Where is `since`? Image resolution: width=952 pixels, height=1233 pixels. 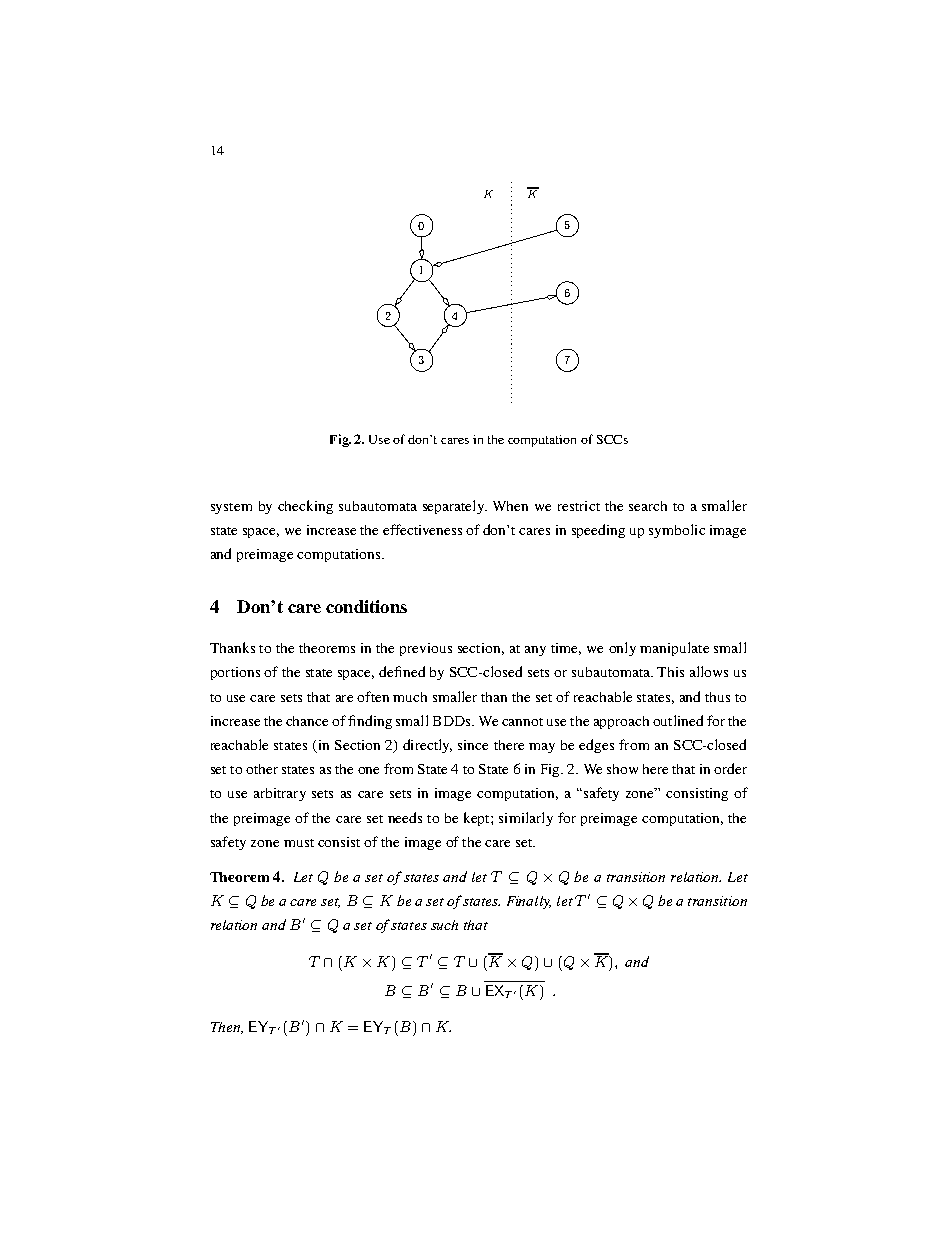 since is located at coordinates (473, 745).
